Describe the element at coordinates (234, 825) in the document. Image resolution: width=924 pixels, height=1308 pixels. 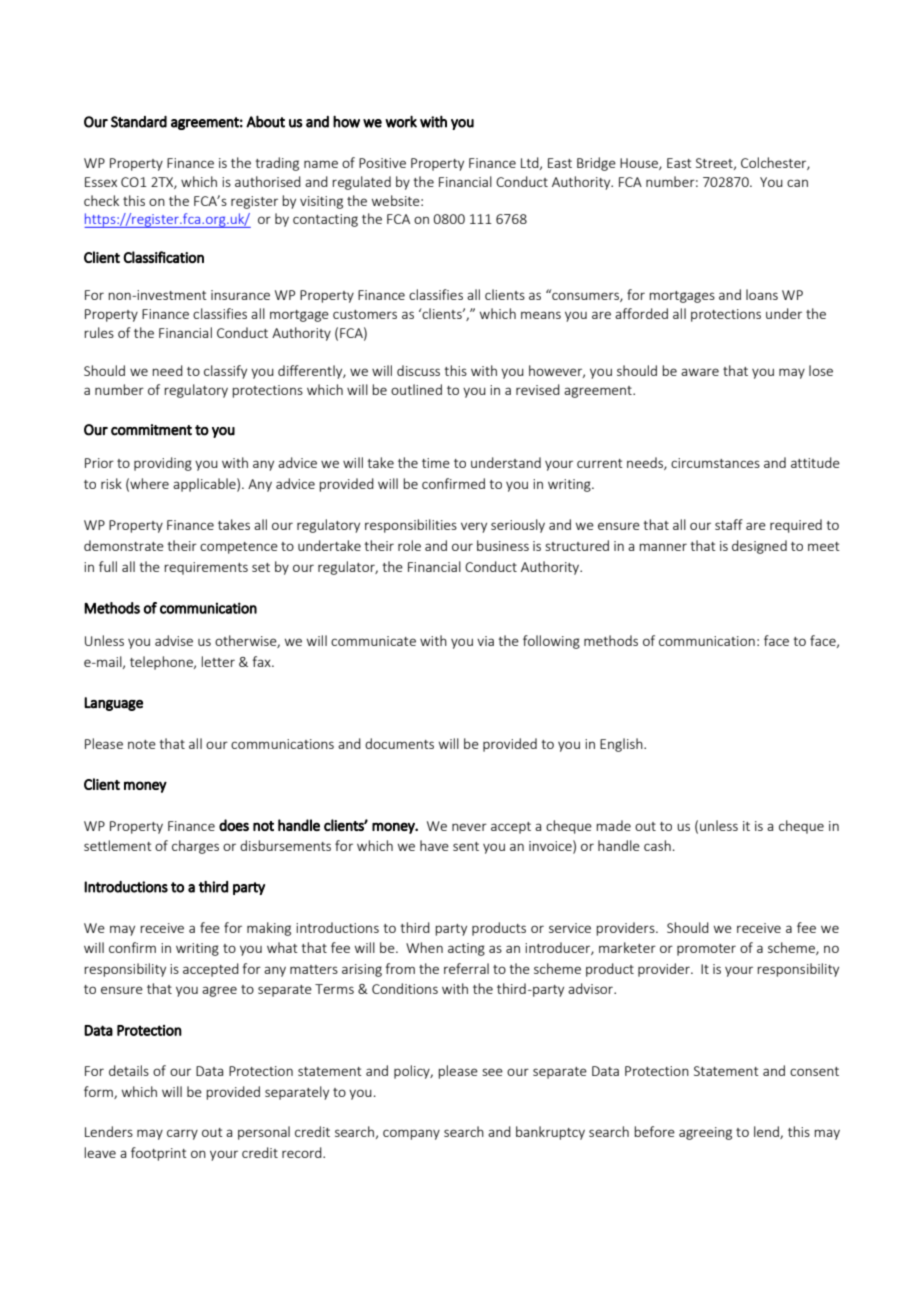
I see `does` at that location.
